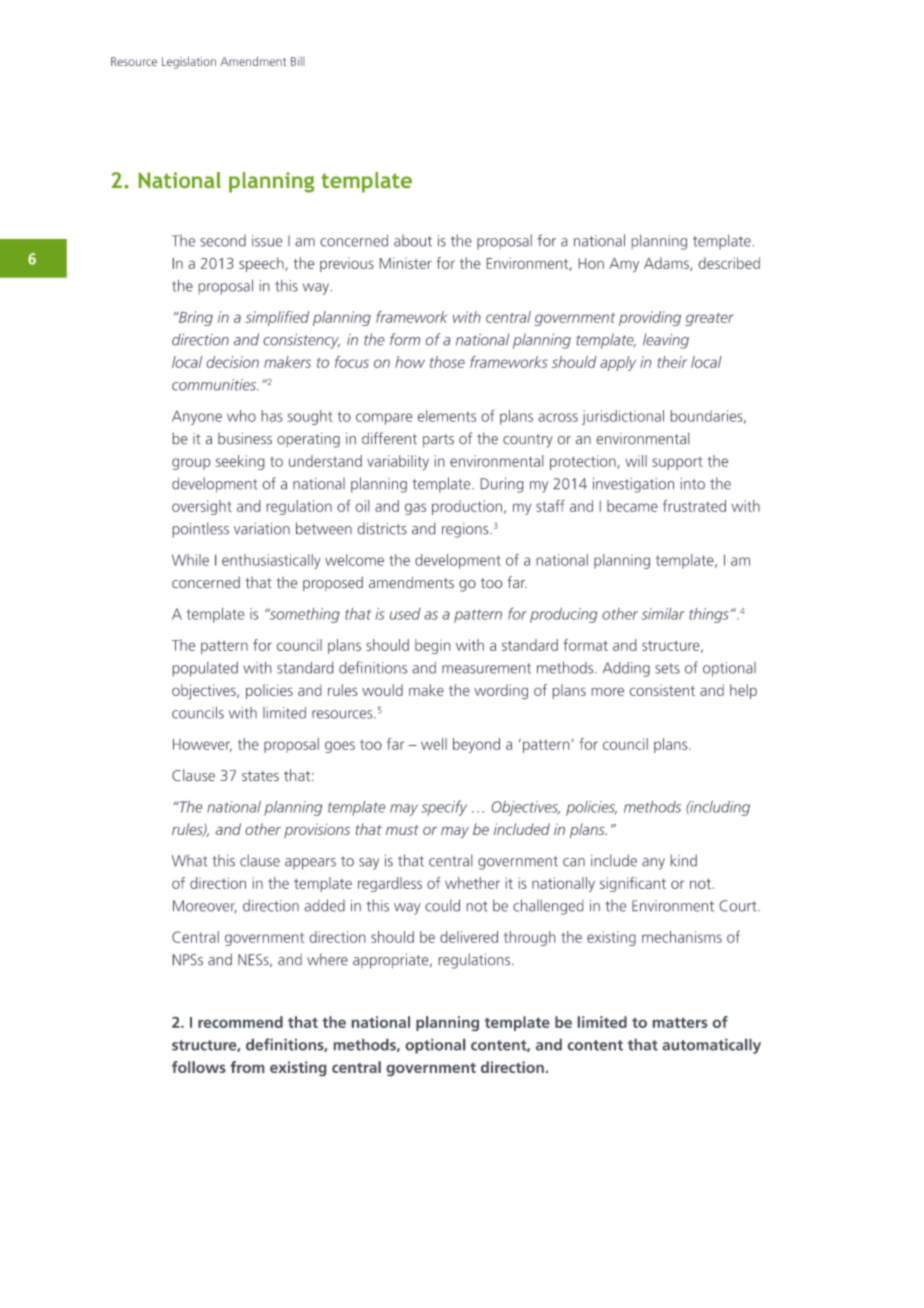 The image size is (924, 1308). I want to click on about, so click(413, 241).
